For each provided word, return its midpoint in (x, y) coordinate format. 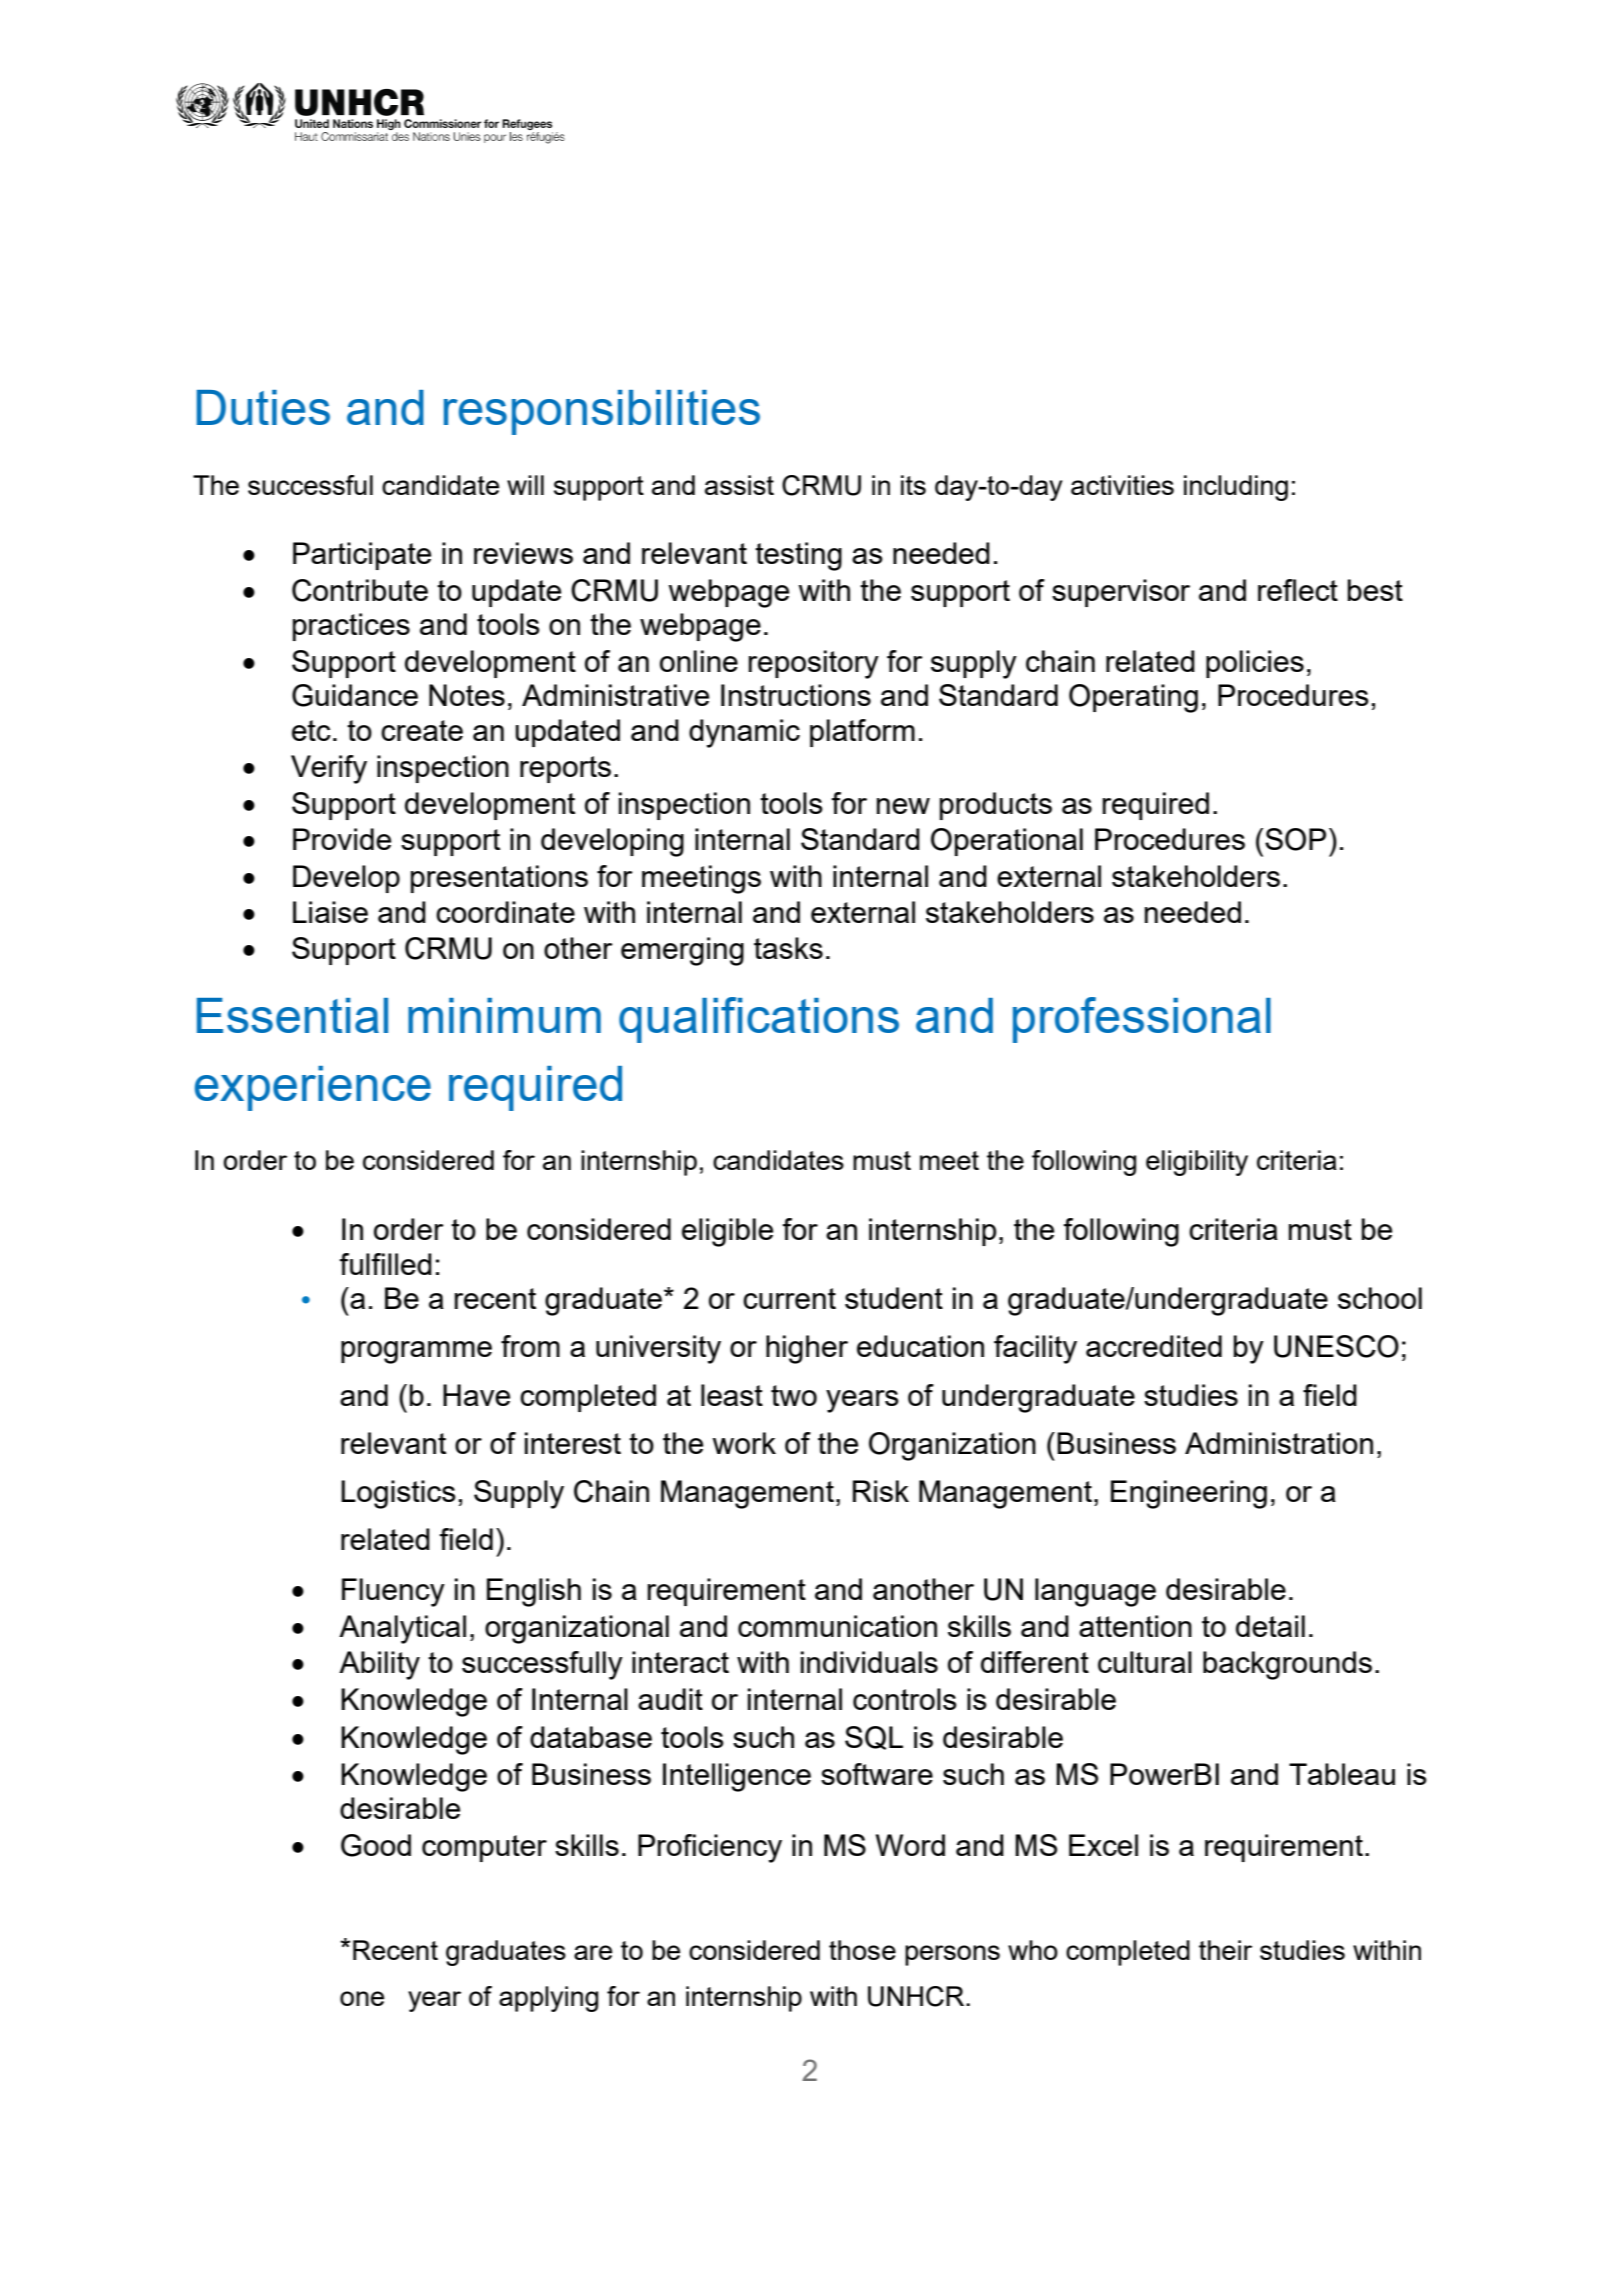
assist (739, 485)
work (744, 1443)
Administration (1279, 1443)
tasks (788, 948)
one (362, 1998)
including (1236, 488)
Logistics (398, 1494)
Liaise (330, 912)
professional (1142, 1020)
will (525, 485)
